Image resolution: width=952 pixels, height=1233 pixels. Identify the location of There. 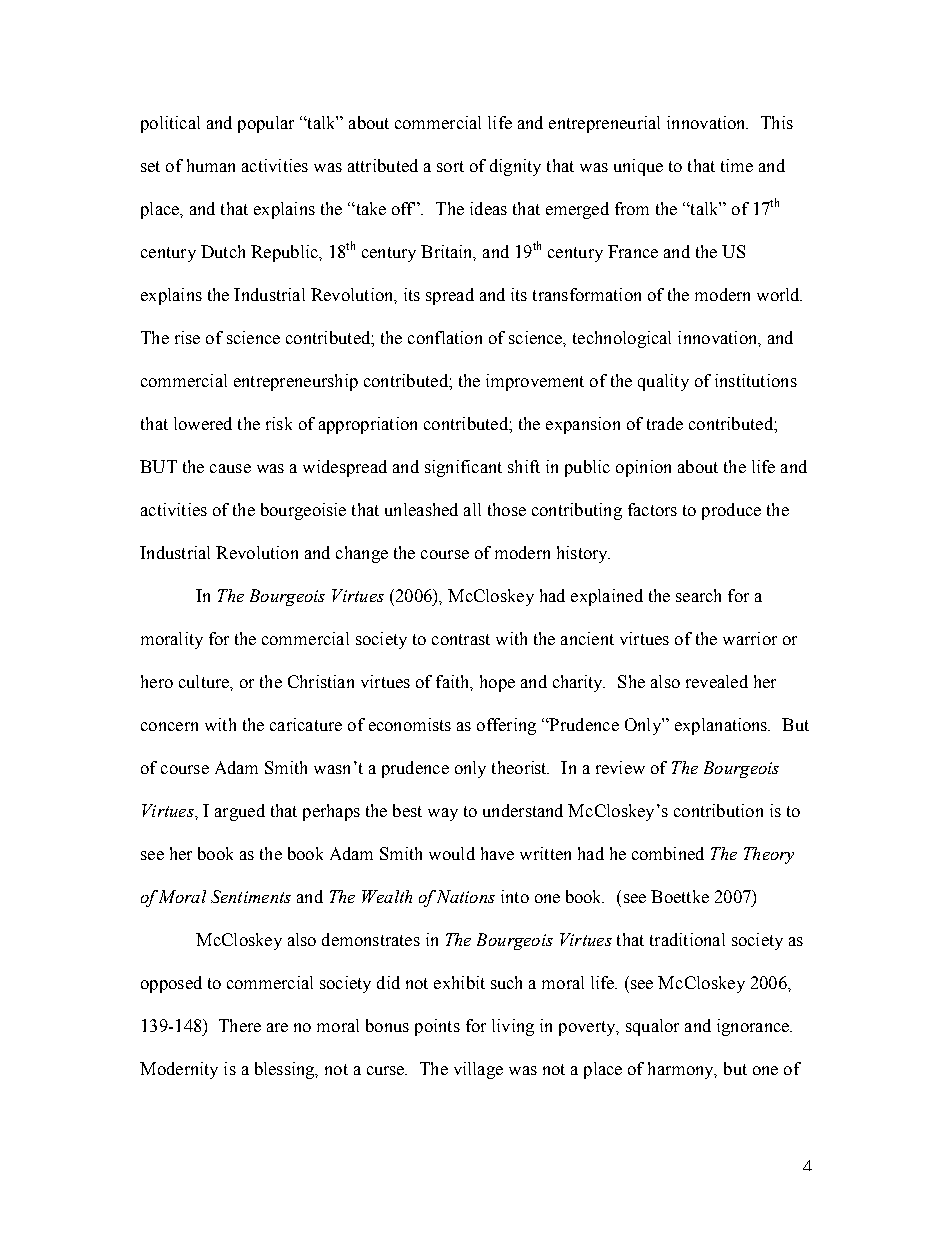
(240, 1025).
